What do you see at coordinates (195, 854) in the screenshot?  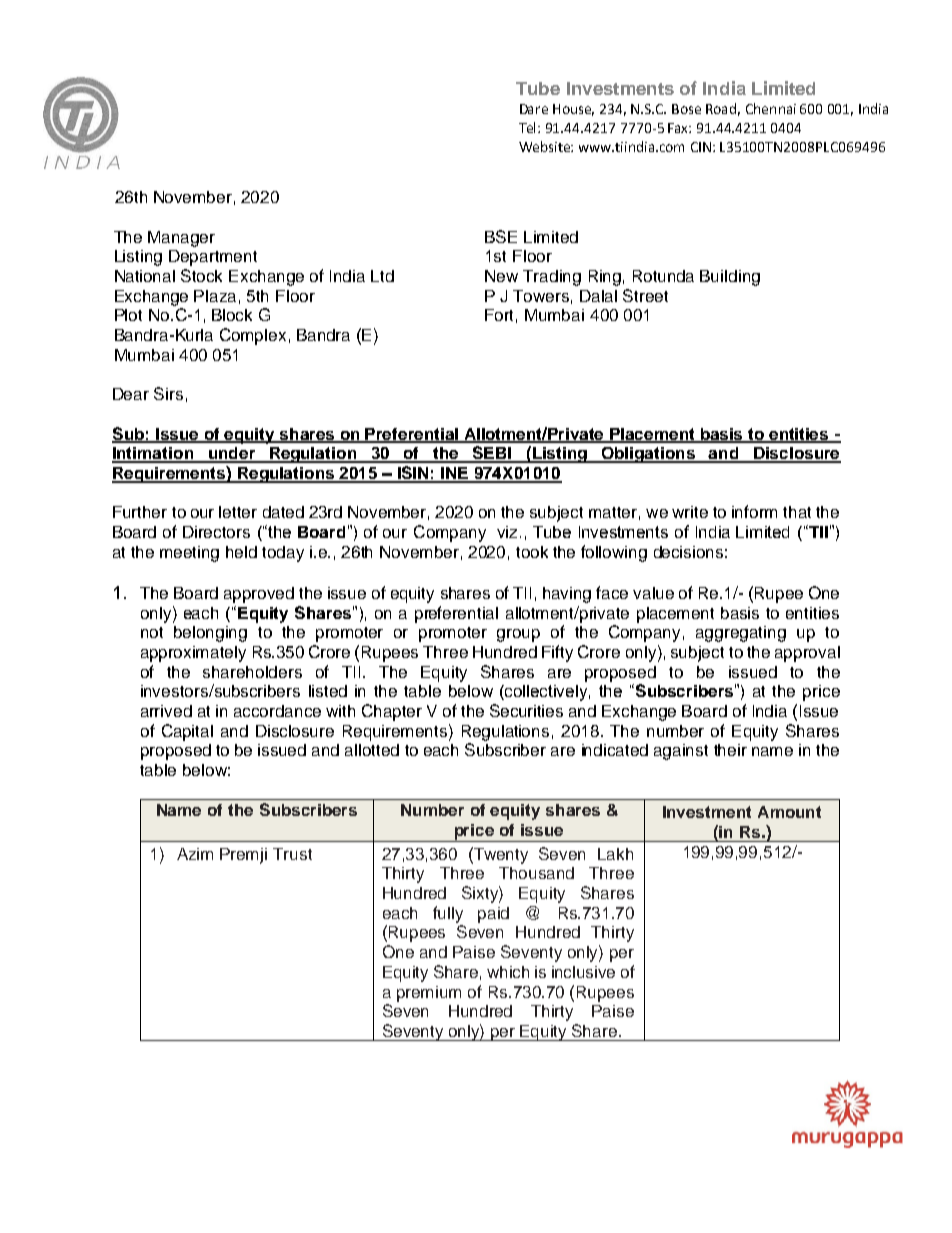 I see `Azim` at bounding box center [195, 854].
